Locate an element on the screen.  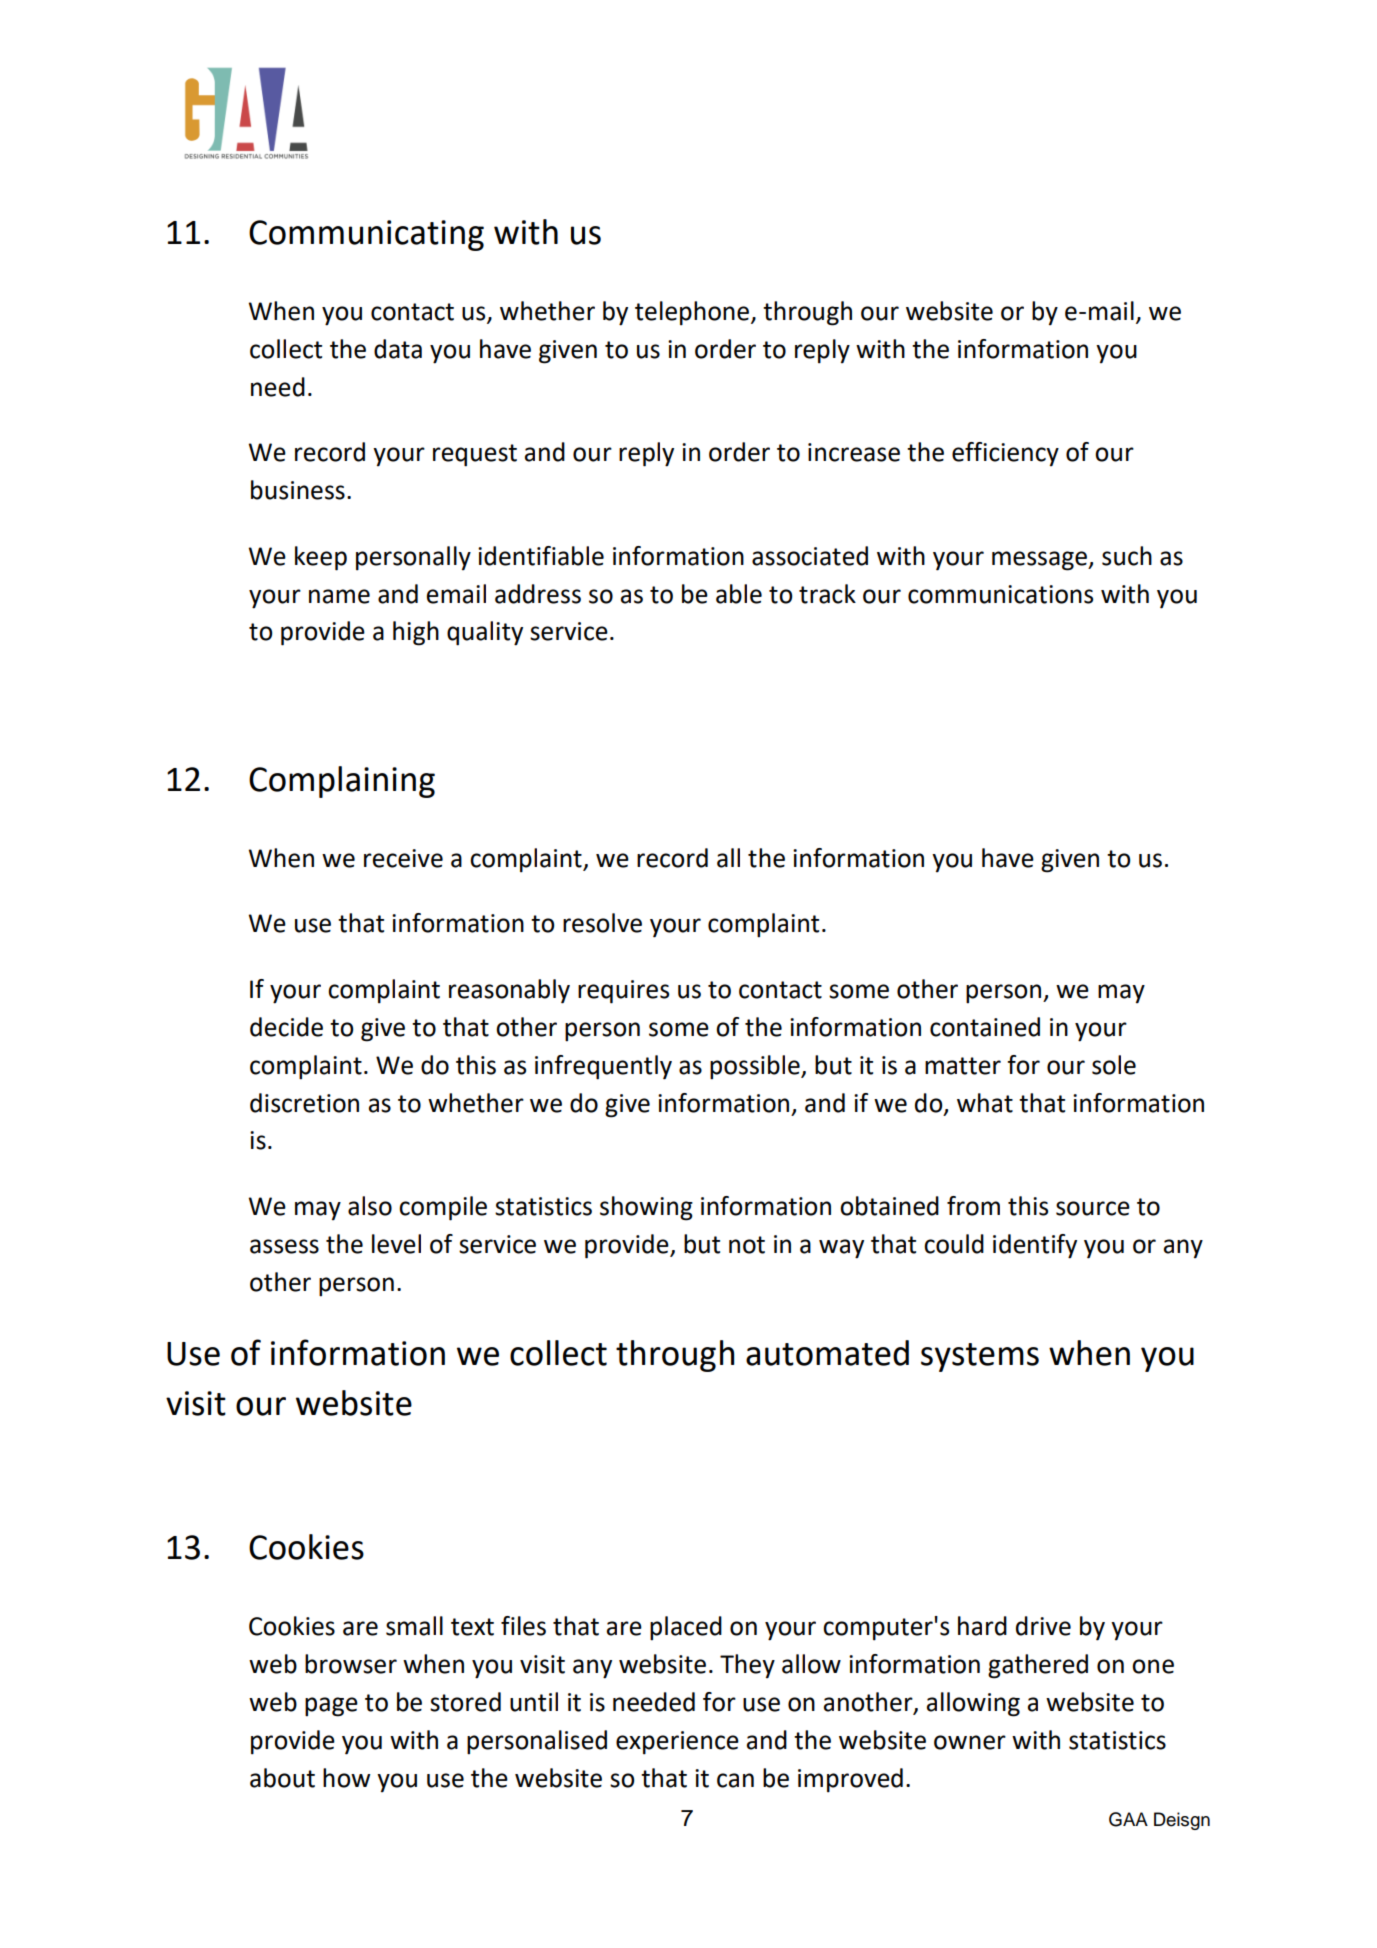
decide is located at coordinates (286, 1027).
